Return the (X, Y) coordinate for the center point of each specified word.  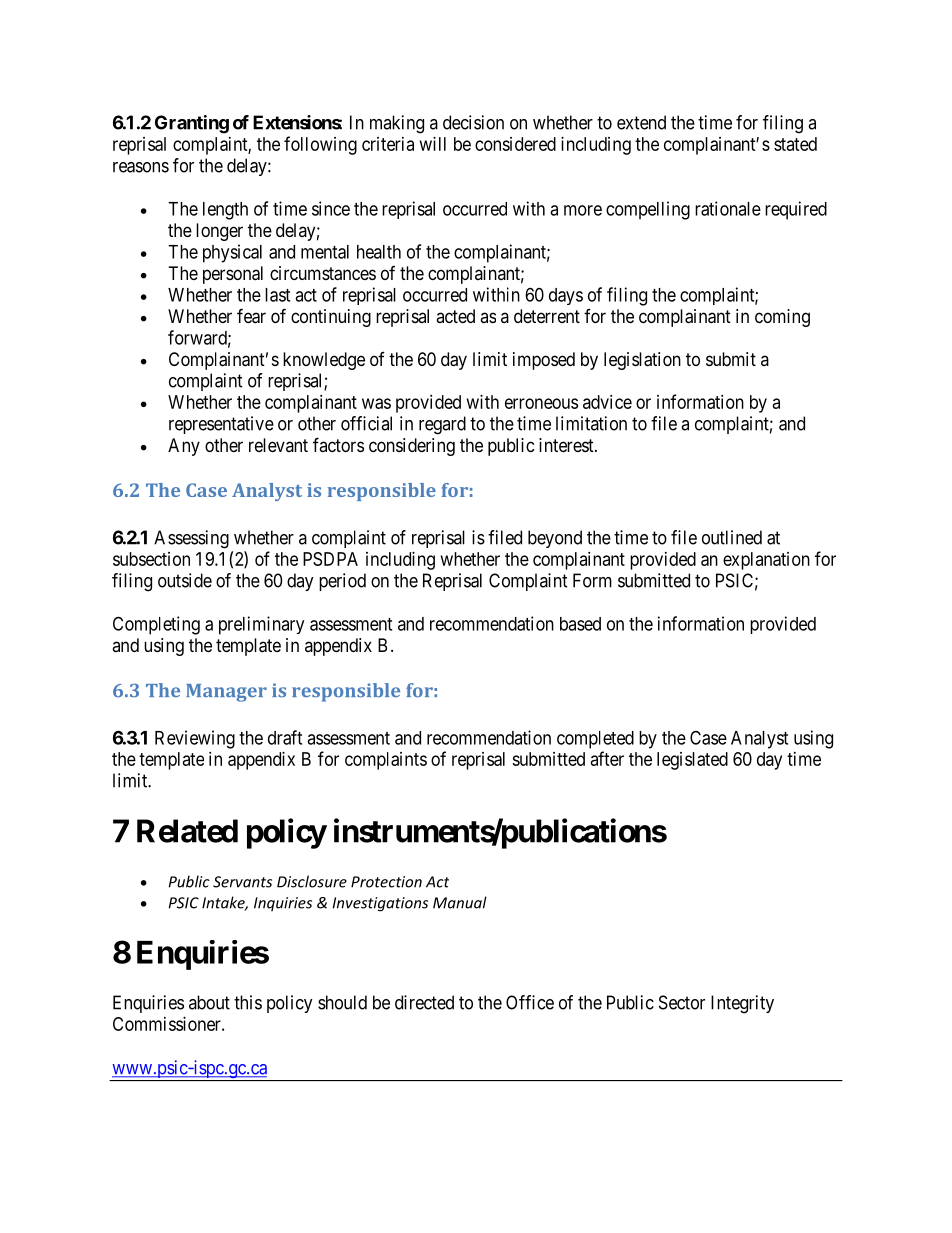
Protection (386, 882)
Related (187, 831)
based (580, 624)
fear (251, 316)
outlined (732, 537)
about (209, 1002)
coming (782, 318)
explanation (766, 561)
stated (795, 144)
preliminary (261, 625)
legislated (692, 761)
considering (412, 447)
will (433, 144)
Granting (192, 124)
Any (184, 447)
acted (455, 316)
